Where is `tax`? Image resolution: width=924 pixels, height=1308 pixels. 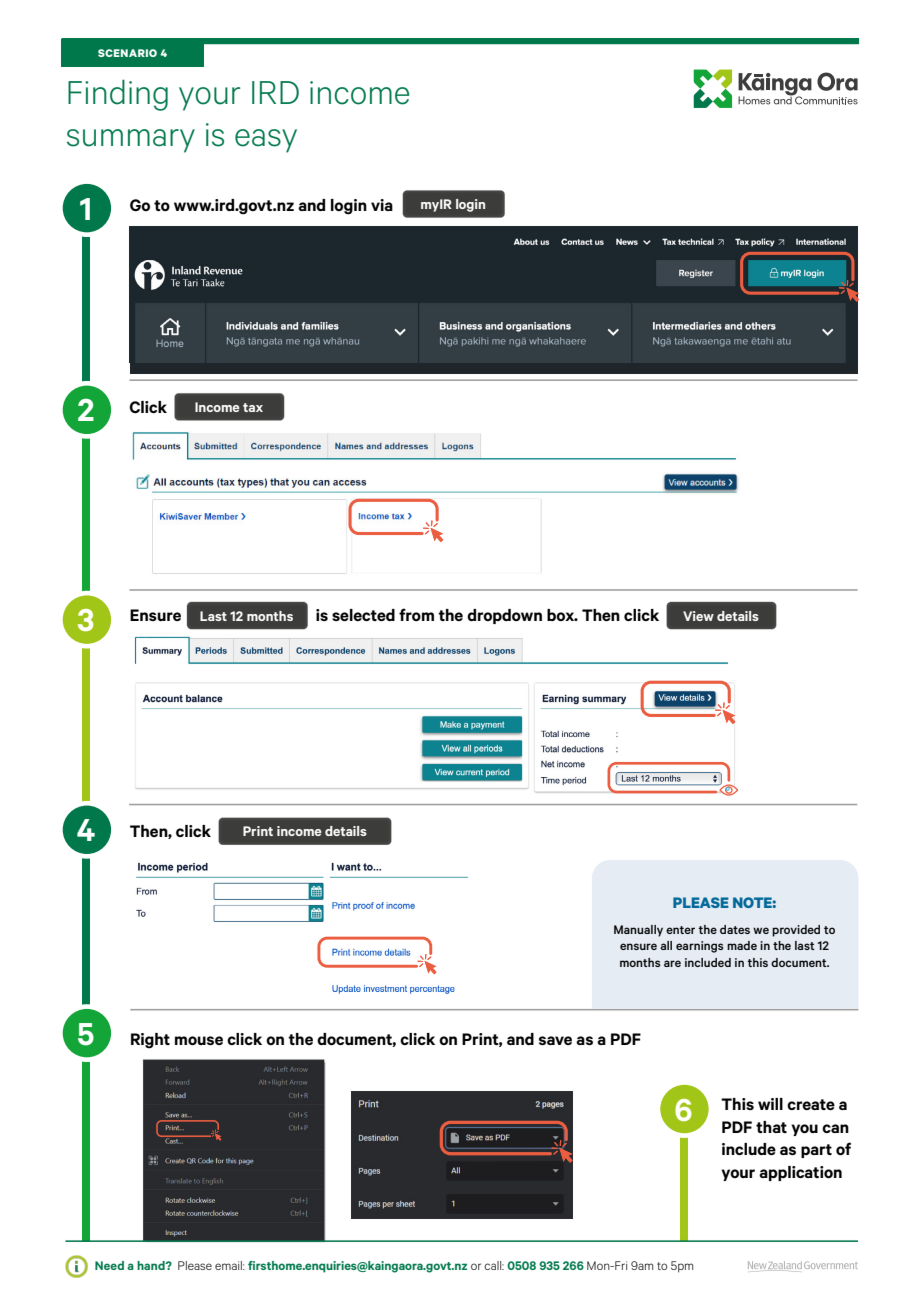
tax is located at coordinates (253, 407).
